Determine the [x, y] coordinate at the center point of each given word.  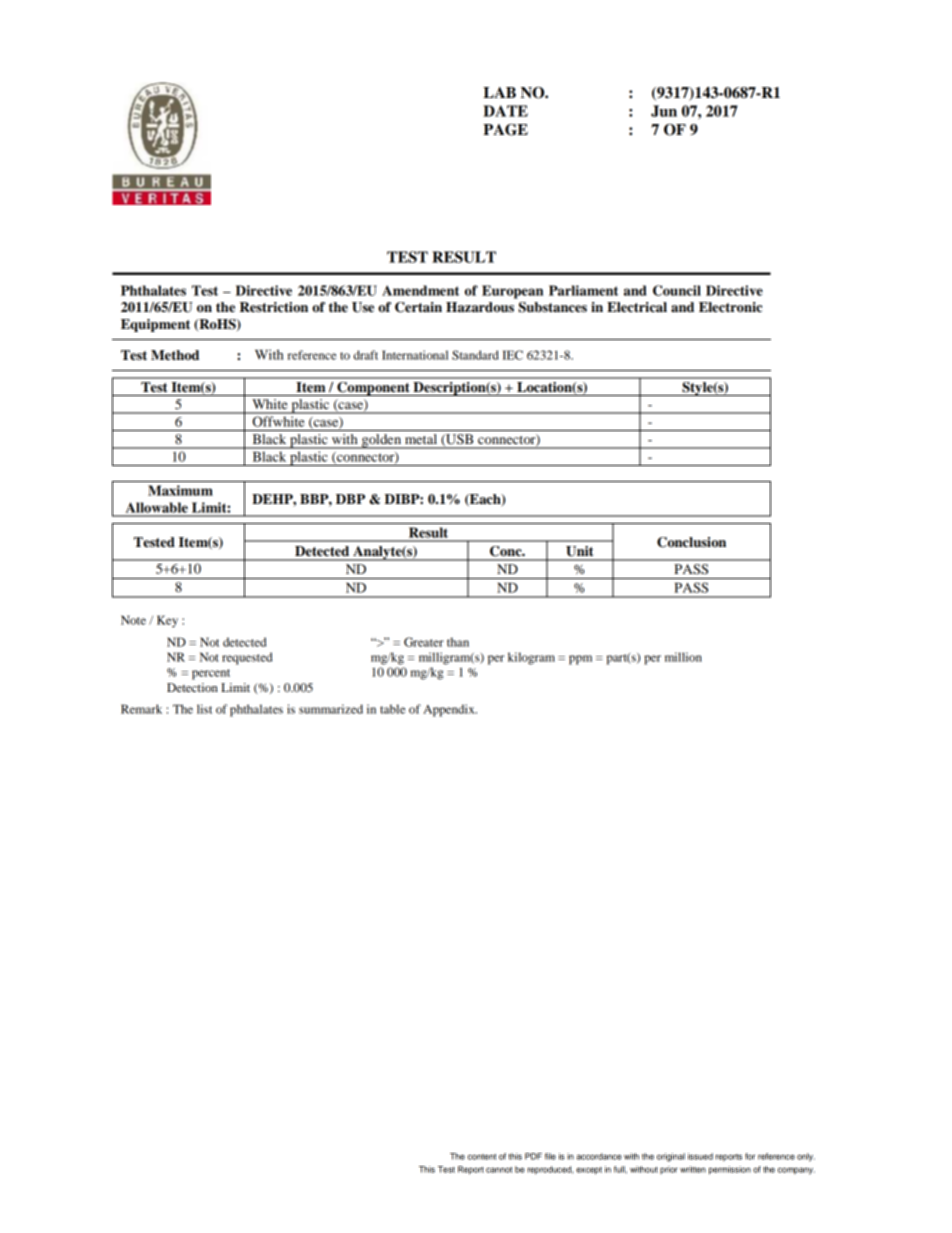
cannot [499, 1170]
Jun [664, 111]
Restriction [274, 307]
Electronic [730, 307]
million [683, 657]
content [482, 1157]
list [204, 709]
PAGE [505, 130]
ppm [580, 660]
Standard [475, 355]
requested [247, 658]
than [458, 642]
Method [175, 355]
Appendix [450, 710]
